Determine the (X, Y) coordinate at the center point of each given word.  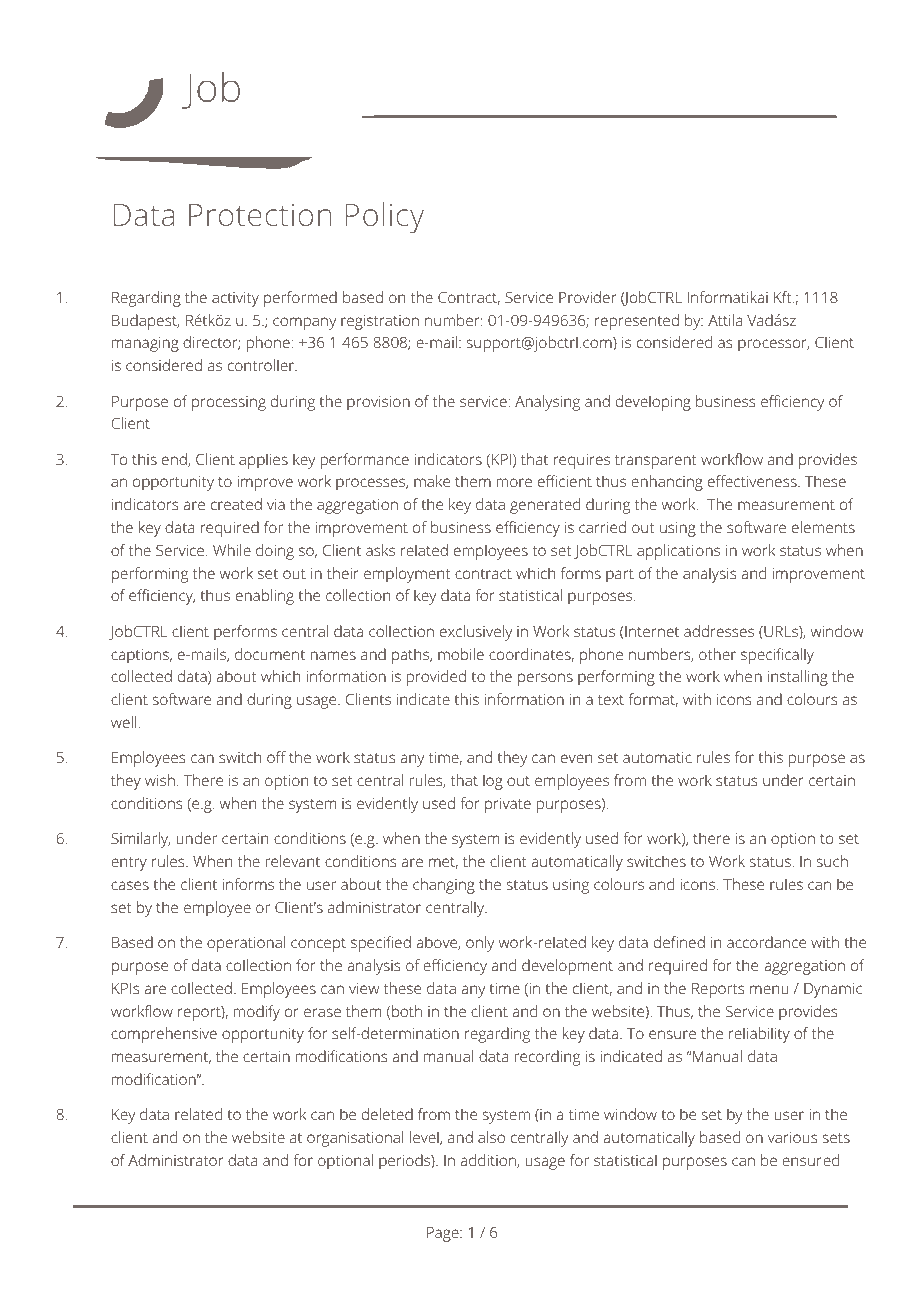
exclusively (476, 633)
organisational (355, 1139)
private (508, 805)
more (514, 482)
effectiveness (753, 481)
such (832, 861)
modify (257, 1013)
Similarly (140, 840)
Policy (385, 218)
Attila (725, 320)
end (175, 460)
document (270, 654)
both (407, 1011)
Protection (260, 215)
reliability (759, 1035)
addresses (719, 631)
